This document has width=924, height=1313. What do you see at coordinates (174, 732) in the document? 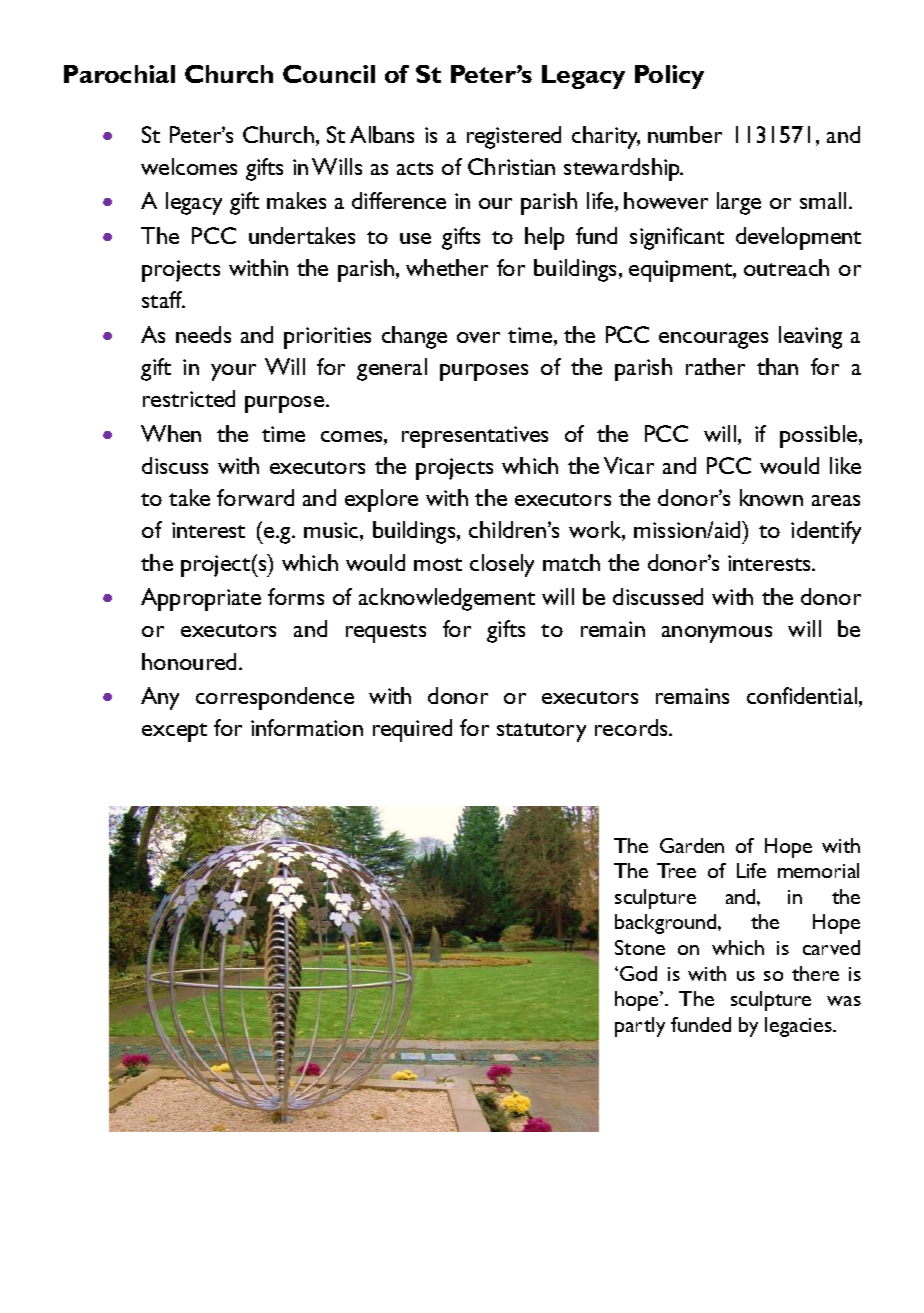
I see `except` at bounding box center [174, 732].
